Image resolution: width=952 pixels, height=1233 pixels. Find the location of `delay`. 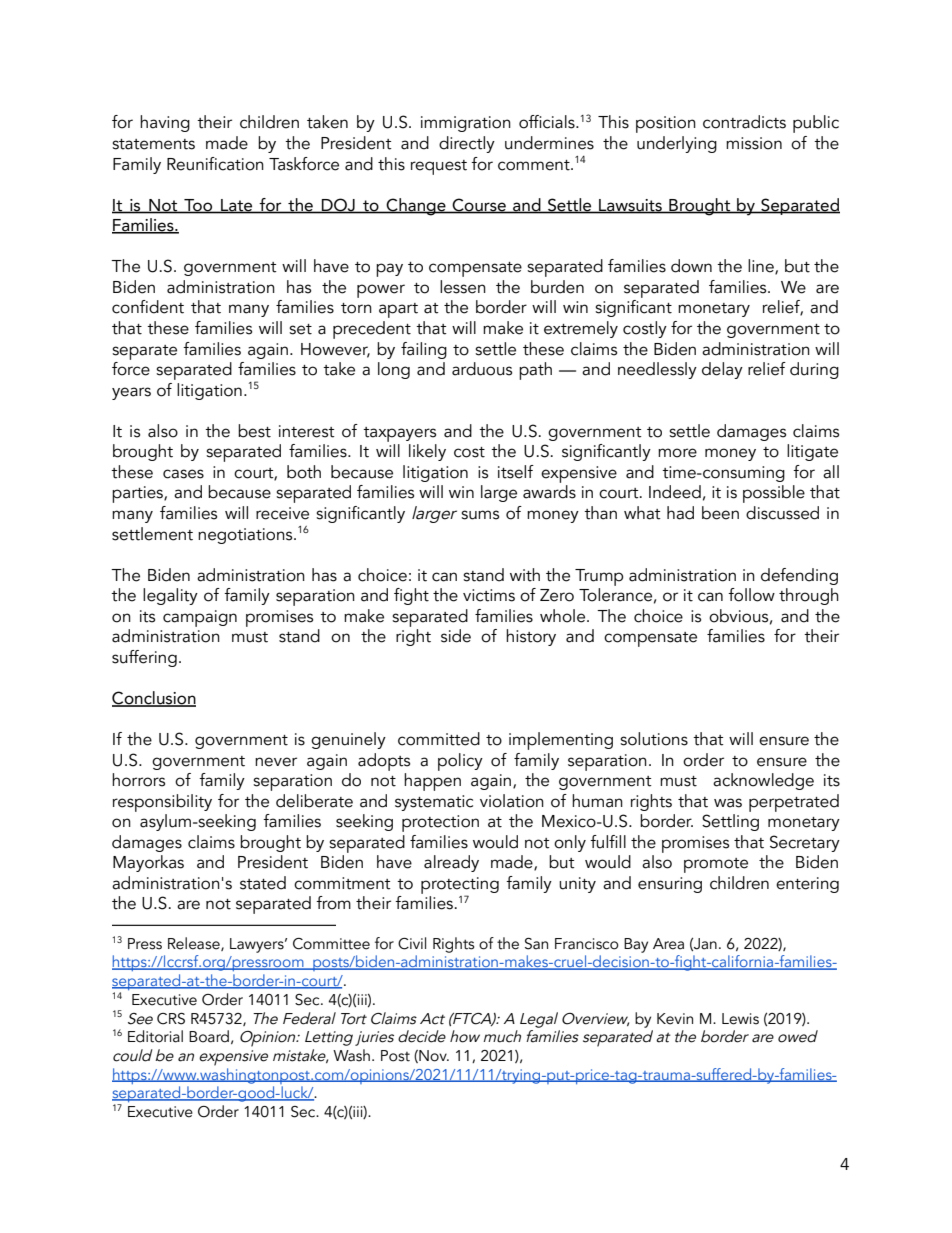

delay is located at coordinates (722, 370).
